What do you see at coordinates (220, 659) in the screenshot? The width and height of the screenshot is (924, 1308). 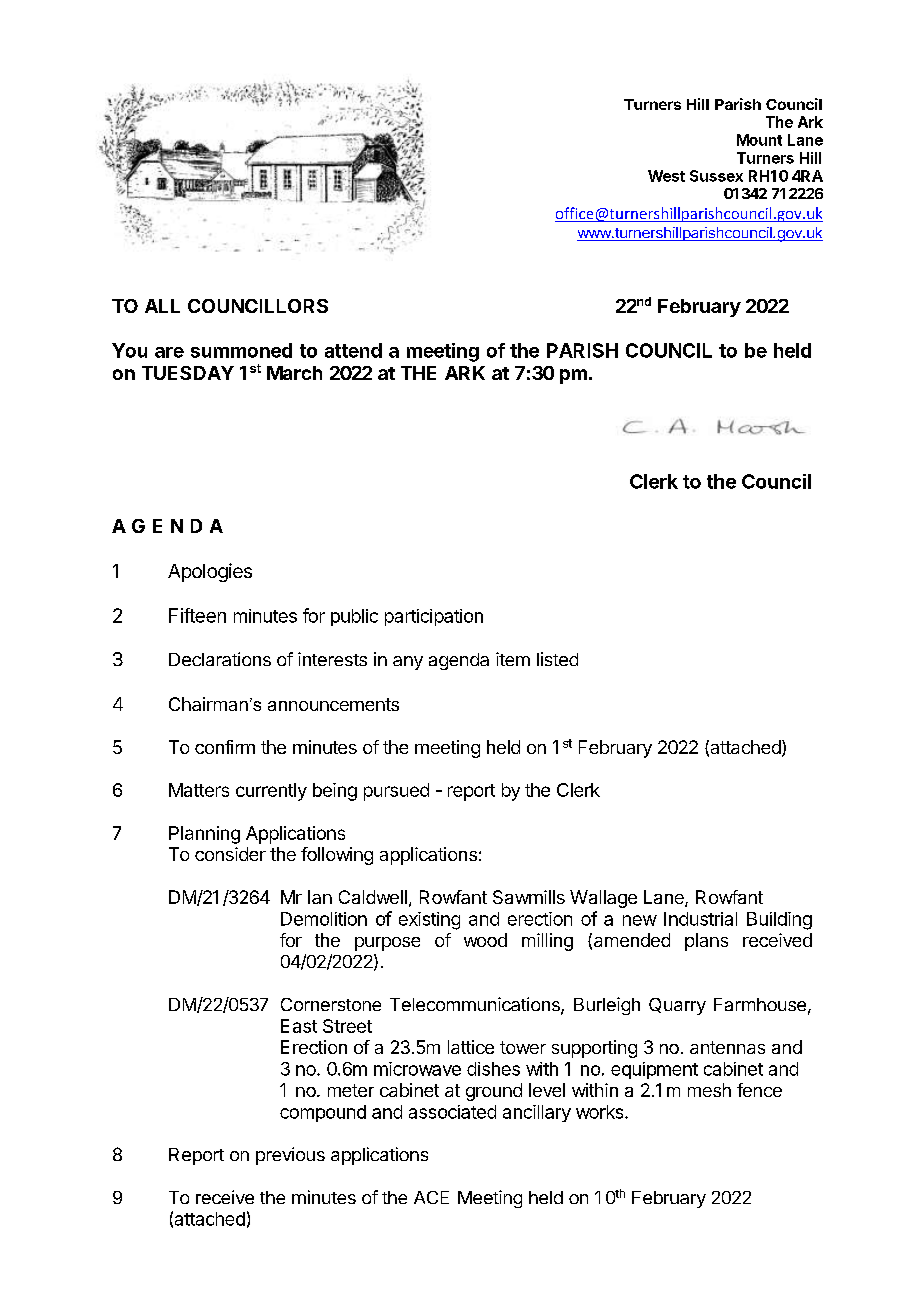 I see `Declarations` at bounding box center [220, 659].
